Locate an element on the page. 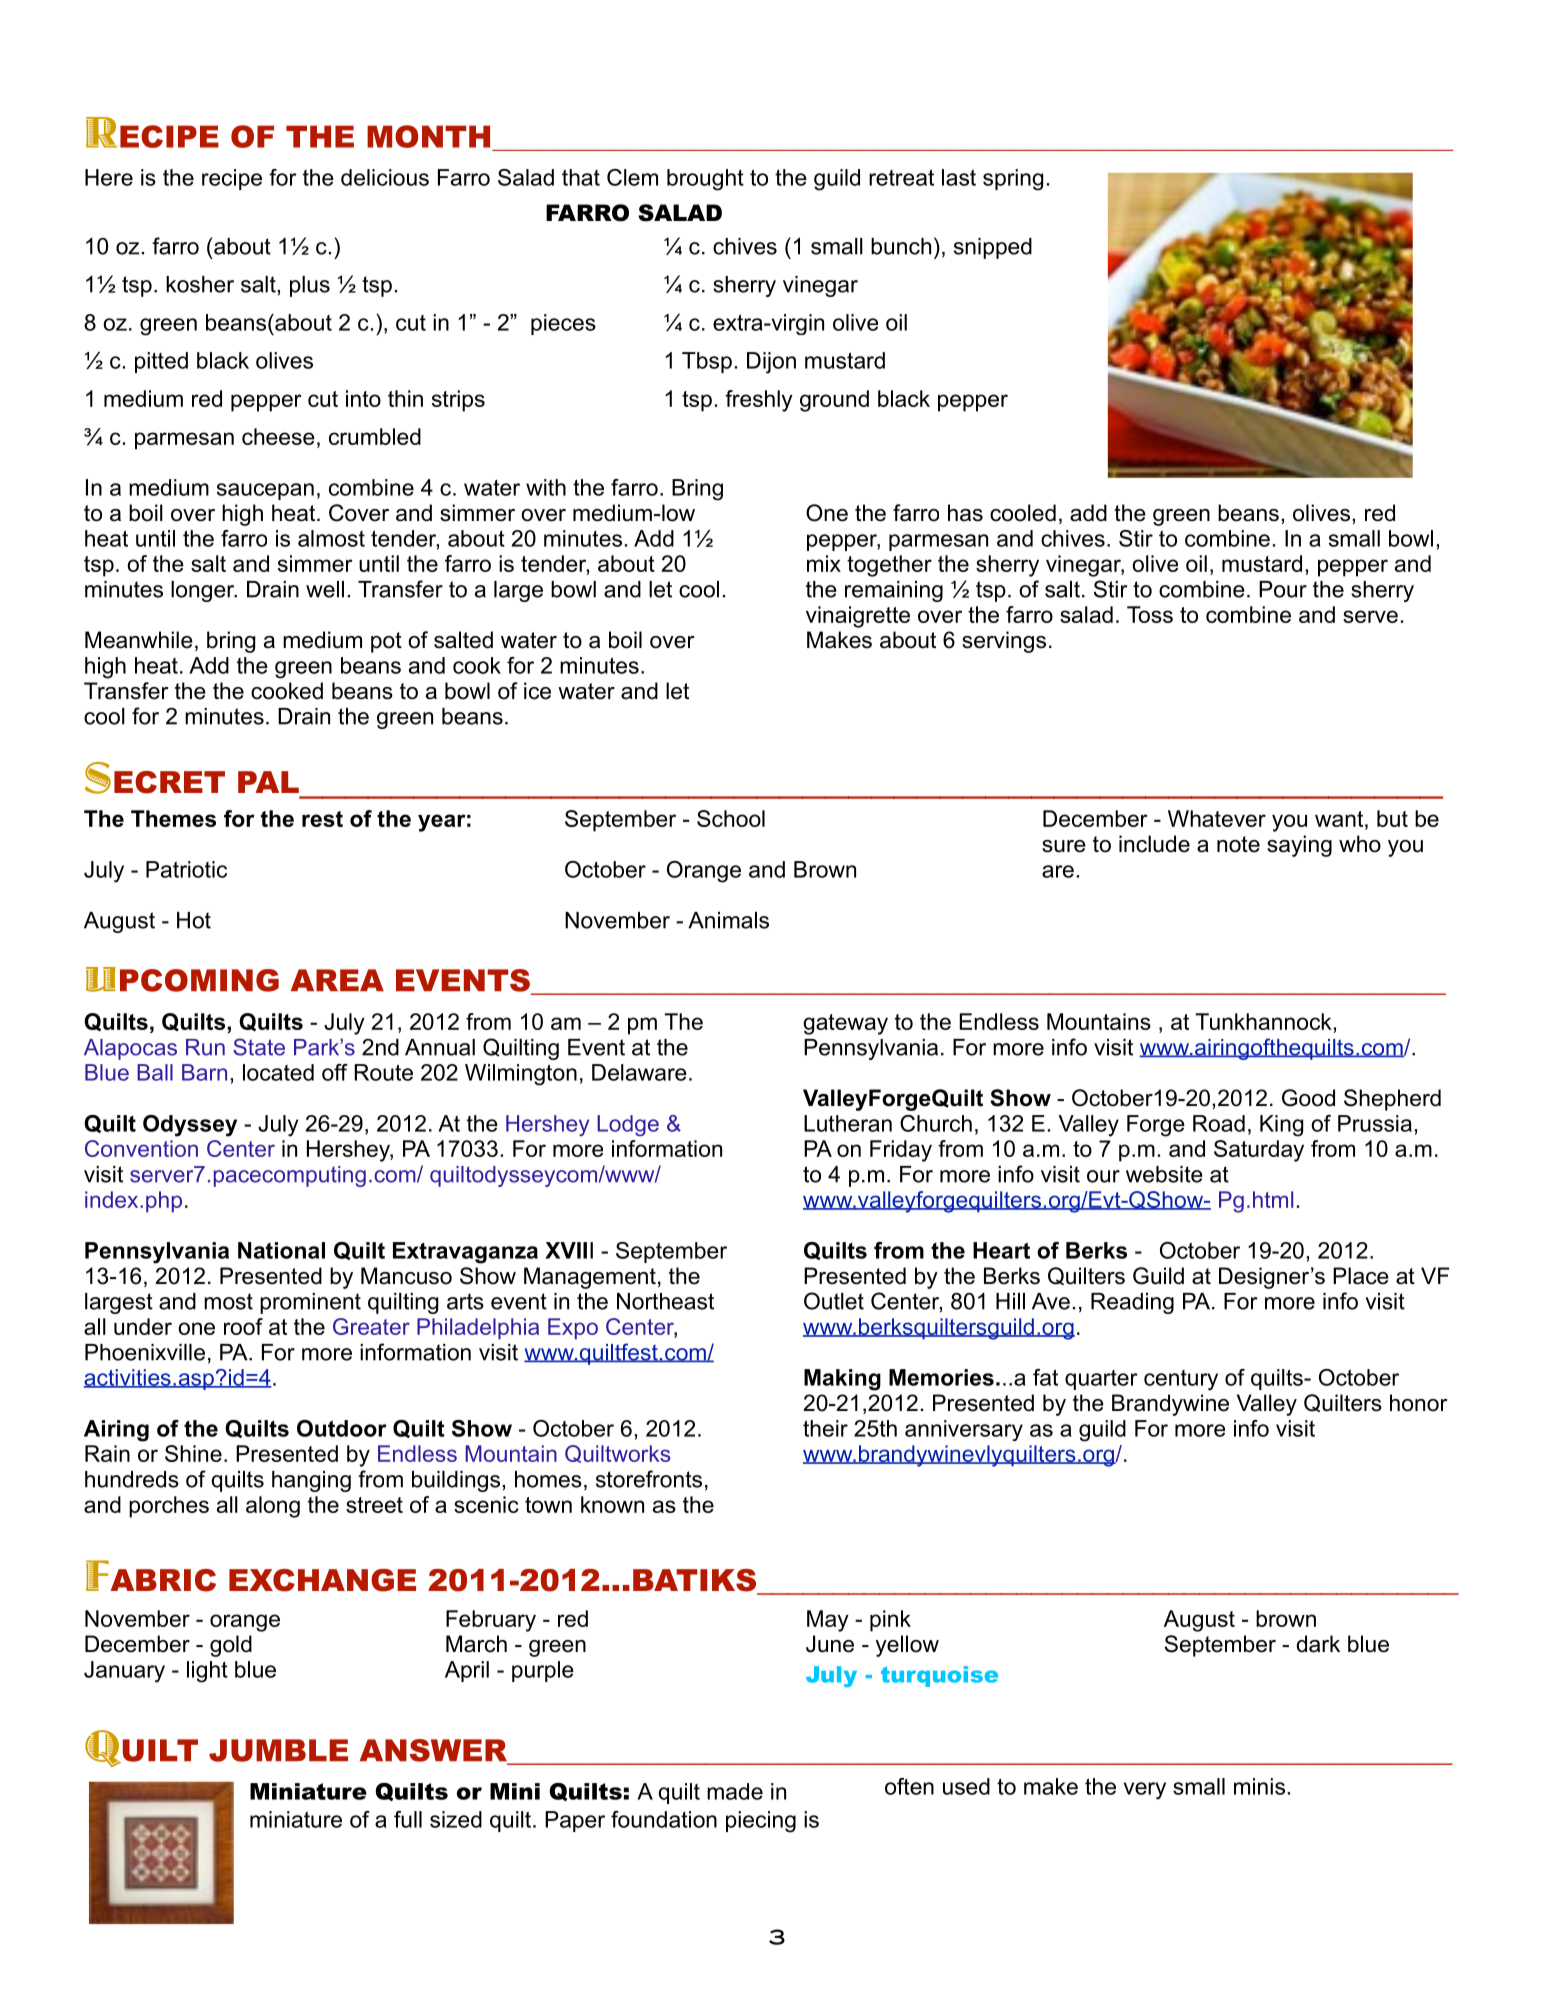 This image has width=1555, height=2013. very is located at coordinates (1145, 1791).
